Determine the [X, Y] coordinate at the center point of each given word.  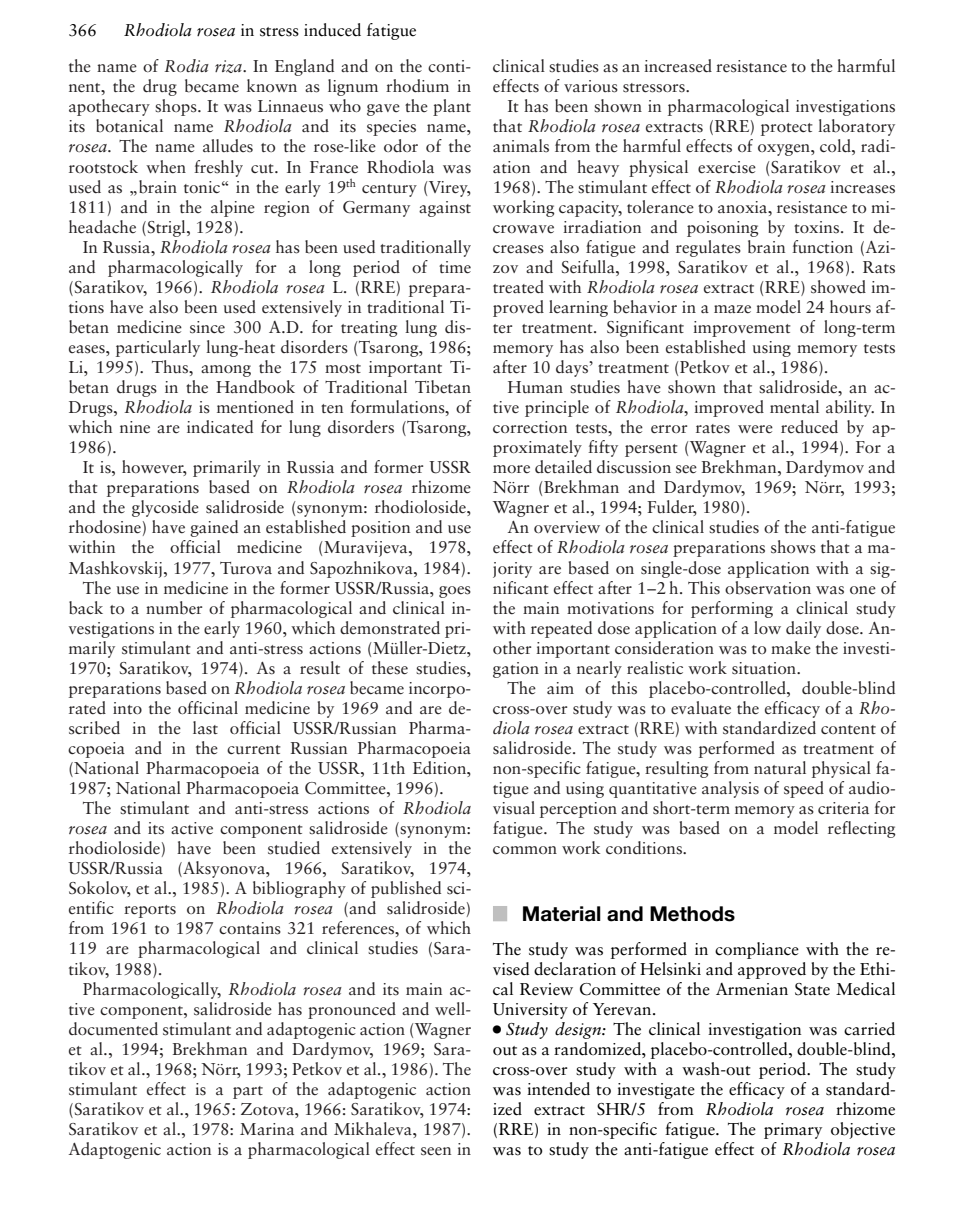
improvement [742, 329]
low [767, 627]
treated [518, 287]
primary [793, 1131]
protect [787, 129]
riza [229, 66]
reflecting [861, 829]
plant [452, 107]
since [207, 327]
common [525, 850]
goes [455, 592]
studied [294, 848]
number [174, 608]
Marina [267, 1129]
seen [436, 1151]
